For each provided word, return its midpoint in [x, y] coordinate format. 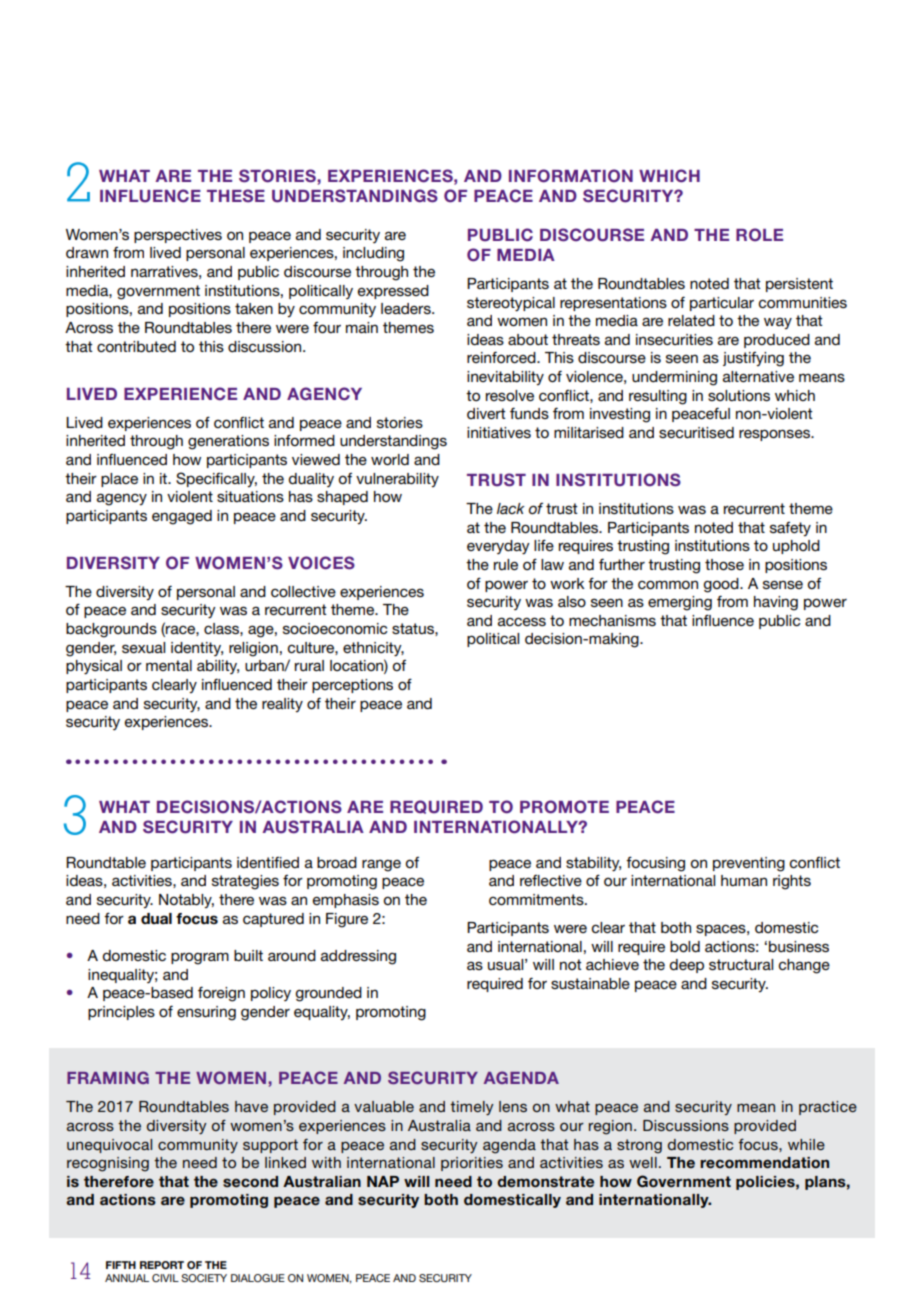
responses [775, 435]
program [200, 958]
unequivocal [109, 1146]
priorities [472, 1164]
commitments [537, 899]
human [744, 880]
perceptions [352, 686]
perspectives [178, 236]
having [776, 603]
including [373, 254]
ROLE [759, 235]
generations [228, 442]
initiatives [499, 432]
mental [169, 665]
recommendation [764, 1163]
